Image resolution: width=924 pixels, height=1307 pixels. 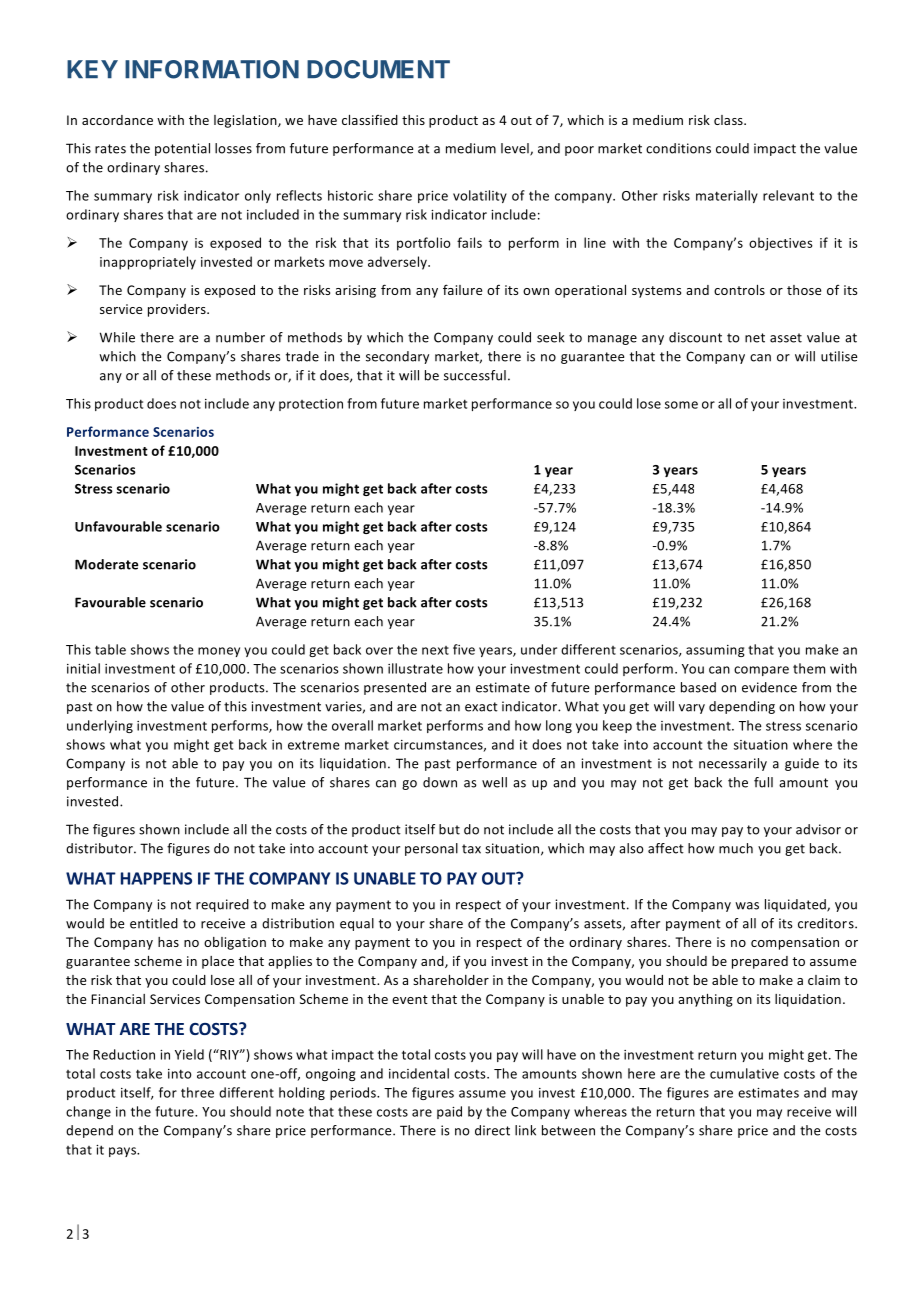 What do you see at coordinates (516, 149) in the screenshot?
I see `level` at bounding box center [516, 149].
